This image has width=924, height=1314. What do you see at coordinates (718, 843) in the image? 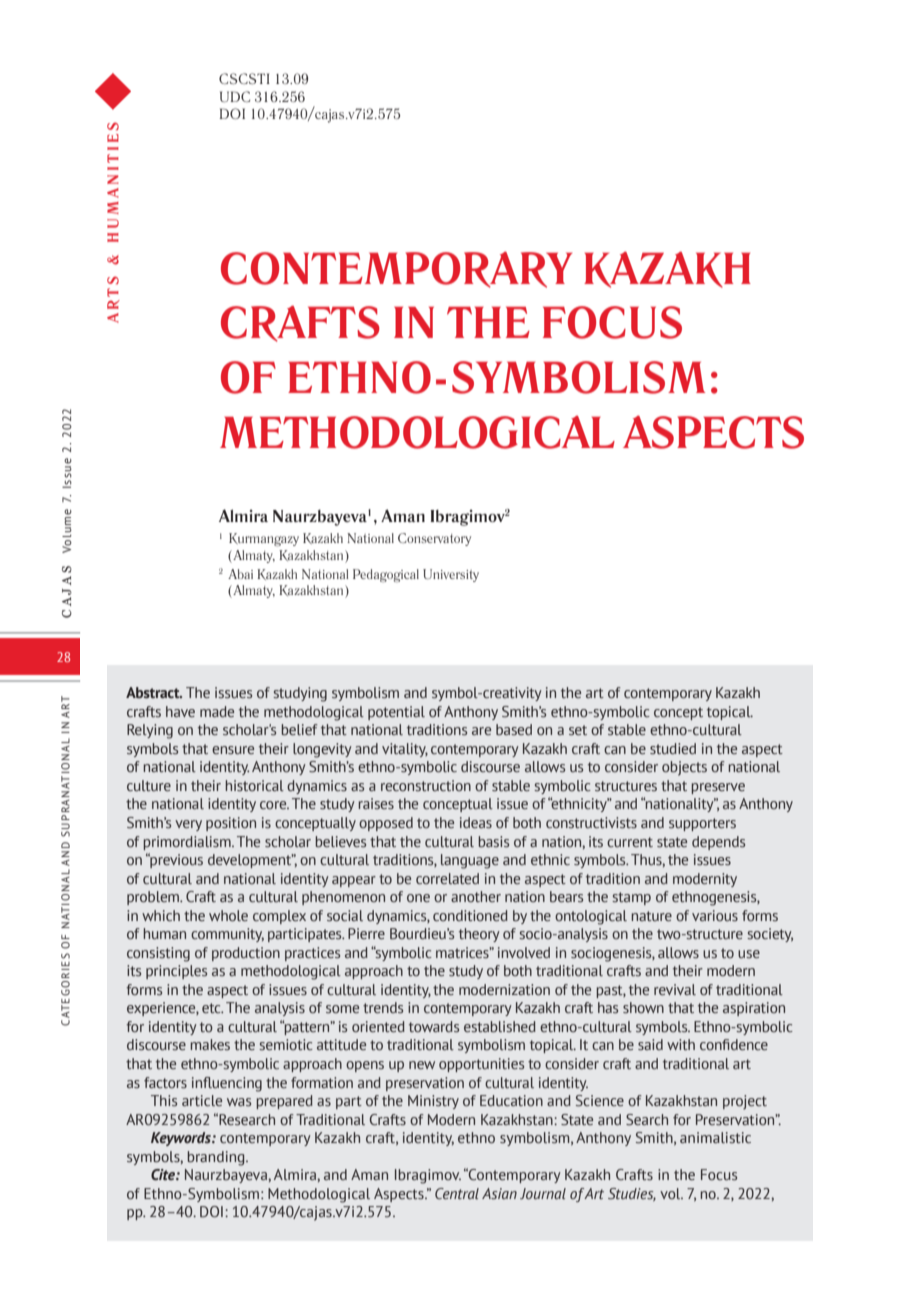
I see `depends` at bounding box center [718, 843].
